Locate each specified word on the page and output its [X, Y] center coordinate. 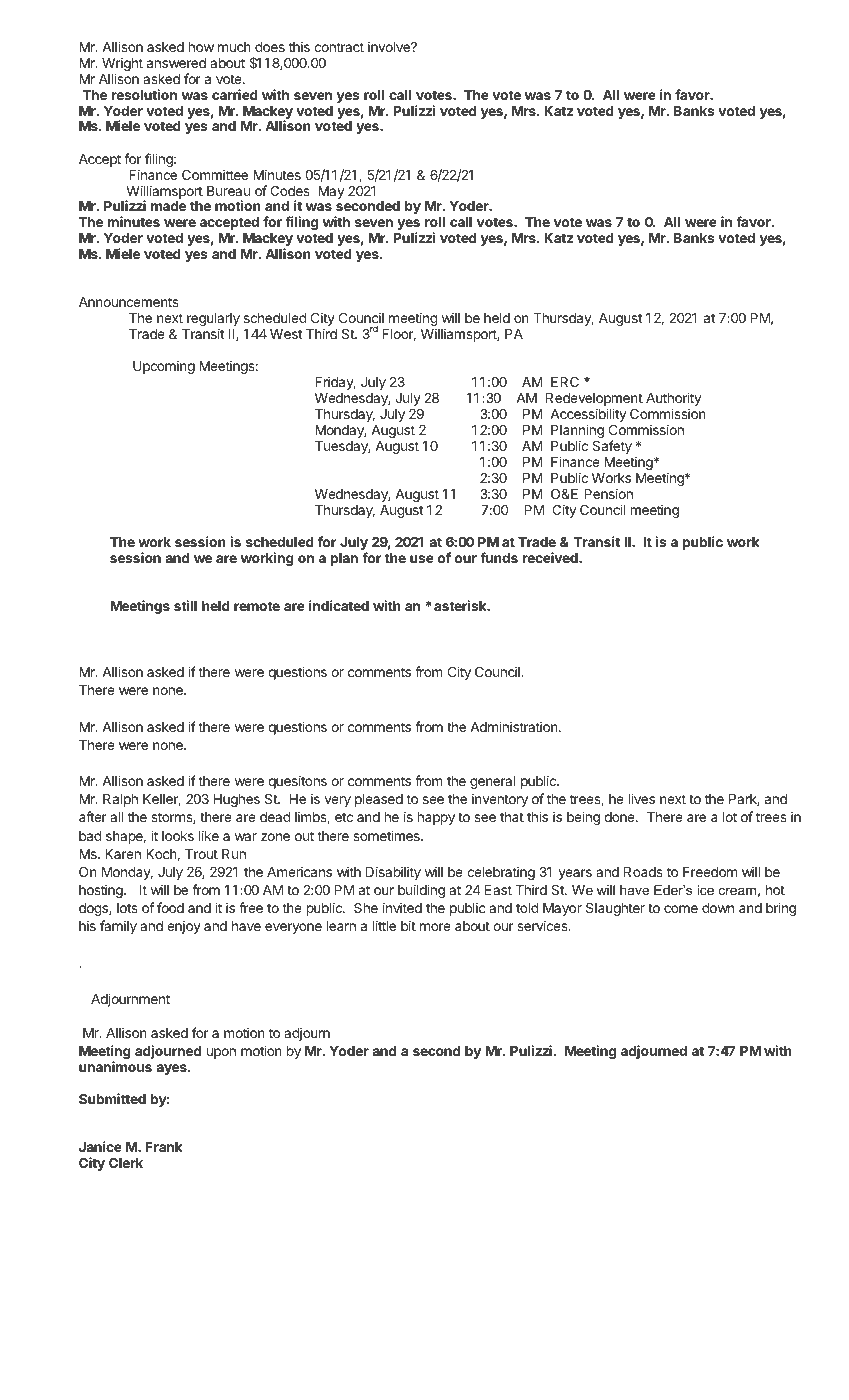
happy [436, 818]
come [681, 909]
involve [390, 46]
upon [221, 1053]
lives [642, 798]
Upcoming [164, 367]
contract [339, 47]
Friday [335, 383]
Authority [673, 400]
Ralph [120, 800]
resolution [144, 94]
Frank [164, 1147]
